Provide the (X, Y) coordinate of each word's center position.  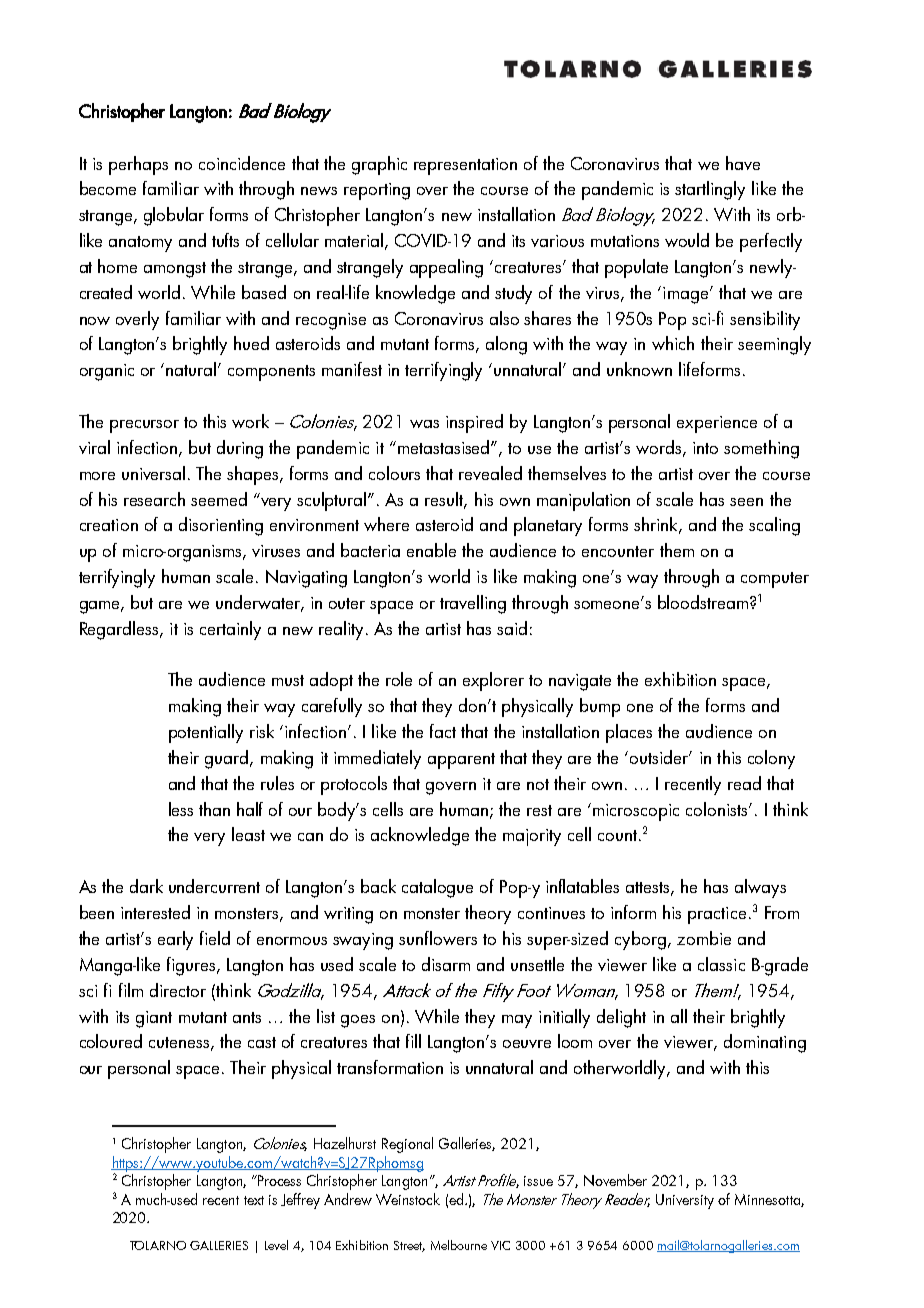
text (254, 1200)
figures (192, 966)
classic (721, 964)
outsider (660, 757)
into (705, 448)
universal (153, 473)
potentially (206, 733)
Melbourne (459, 1245)
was (424, 424)
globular (174, 216)
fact (443, 731)
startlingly (710, 190)
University (685, 1201)
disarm (446, 964)
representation (465, 166)
